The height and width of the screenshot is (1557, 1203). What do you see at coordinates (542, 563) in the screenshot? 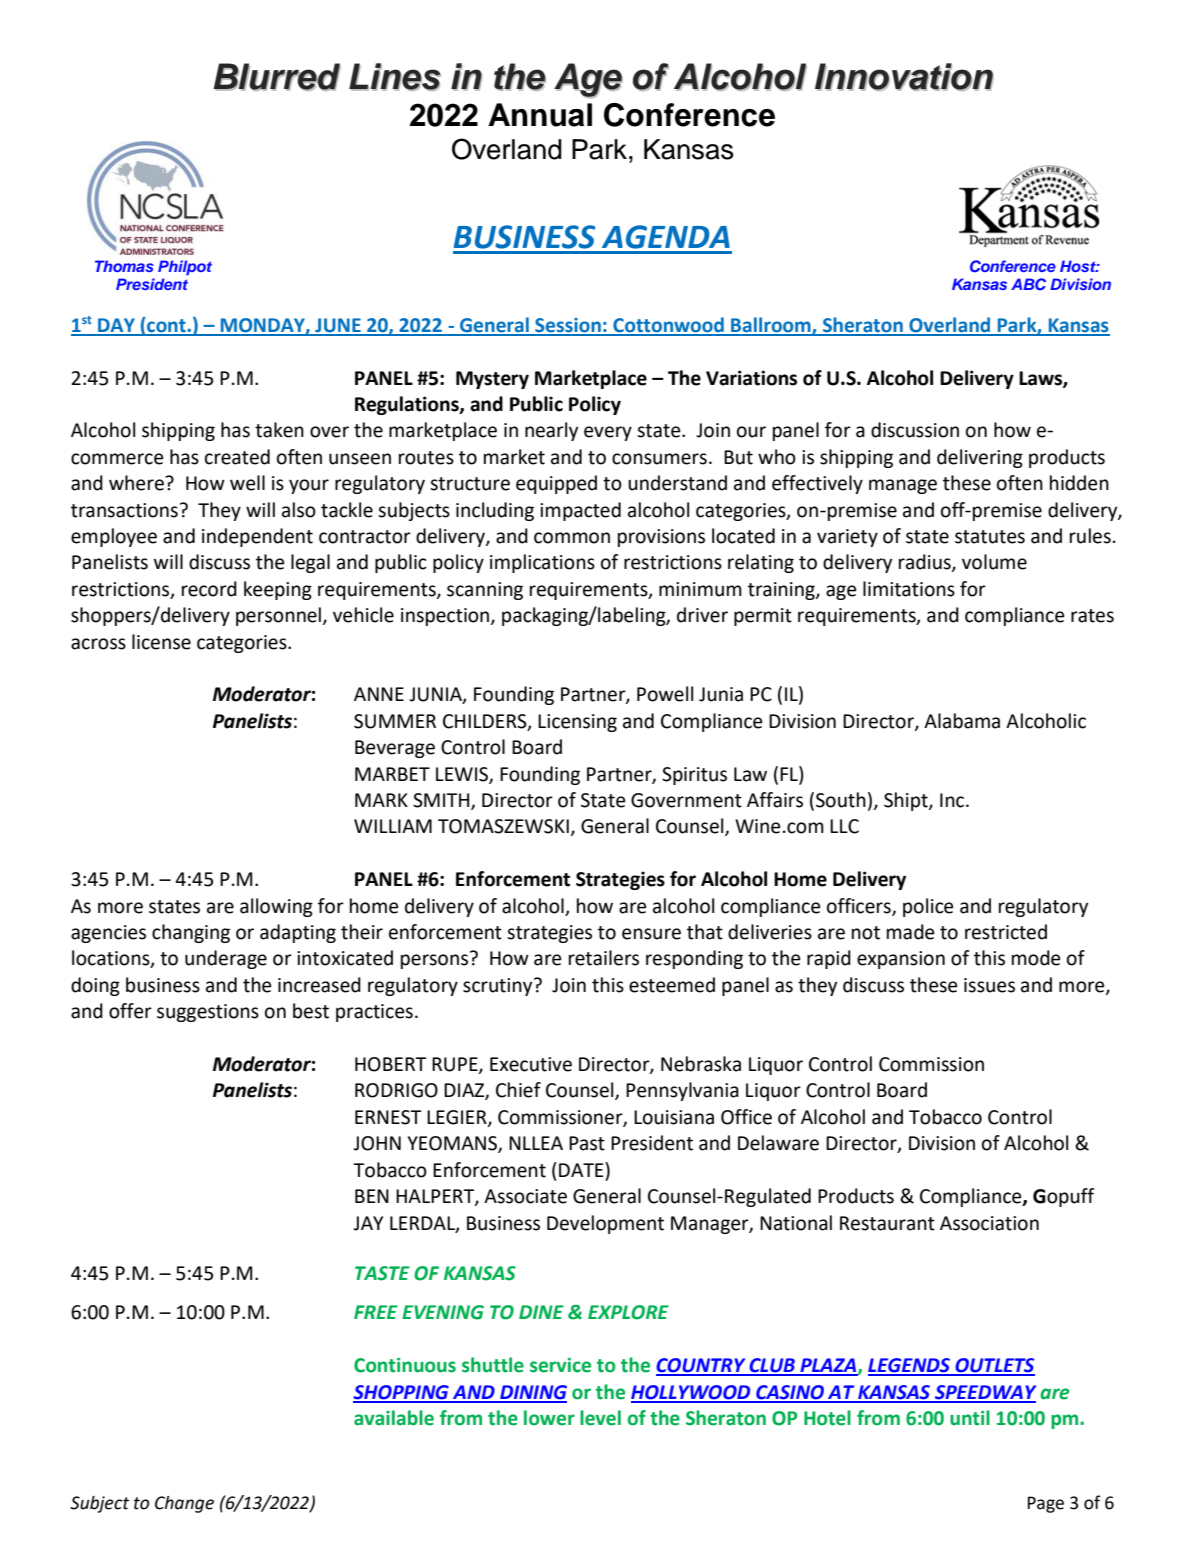
I see `implications` at bounding box center [542, 563].
